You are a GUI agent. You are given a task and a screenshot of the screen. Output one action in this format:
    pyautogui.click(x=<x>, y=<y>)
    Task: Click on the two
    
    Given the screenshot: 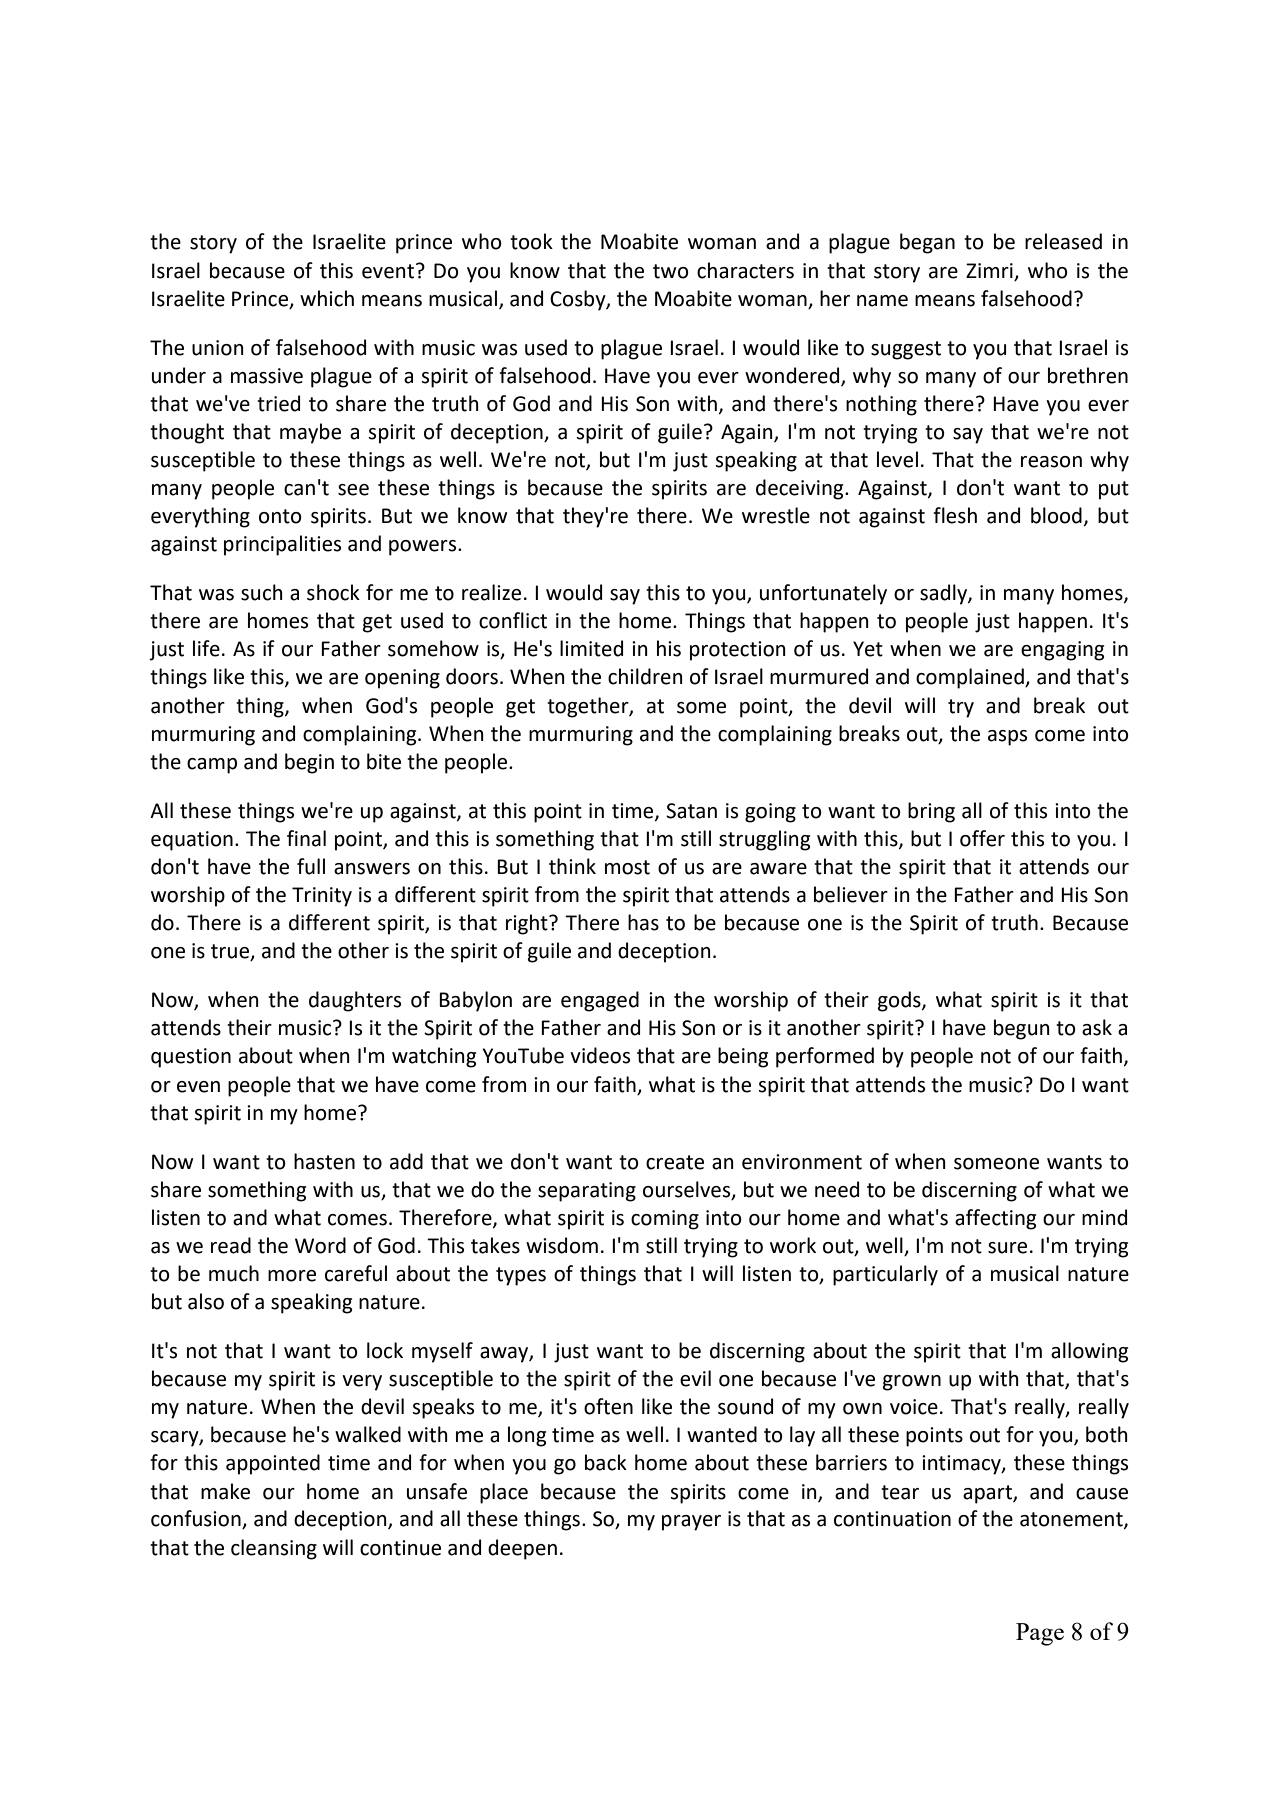 What is the action you would take?
    pyautogui.click(x=671, y=271)
